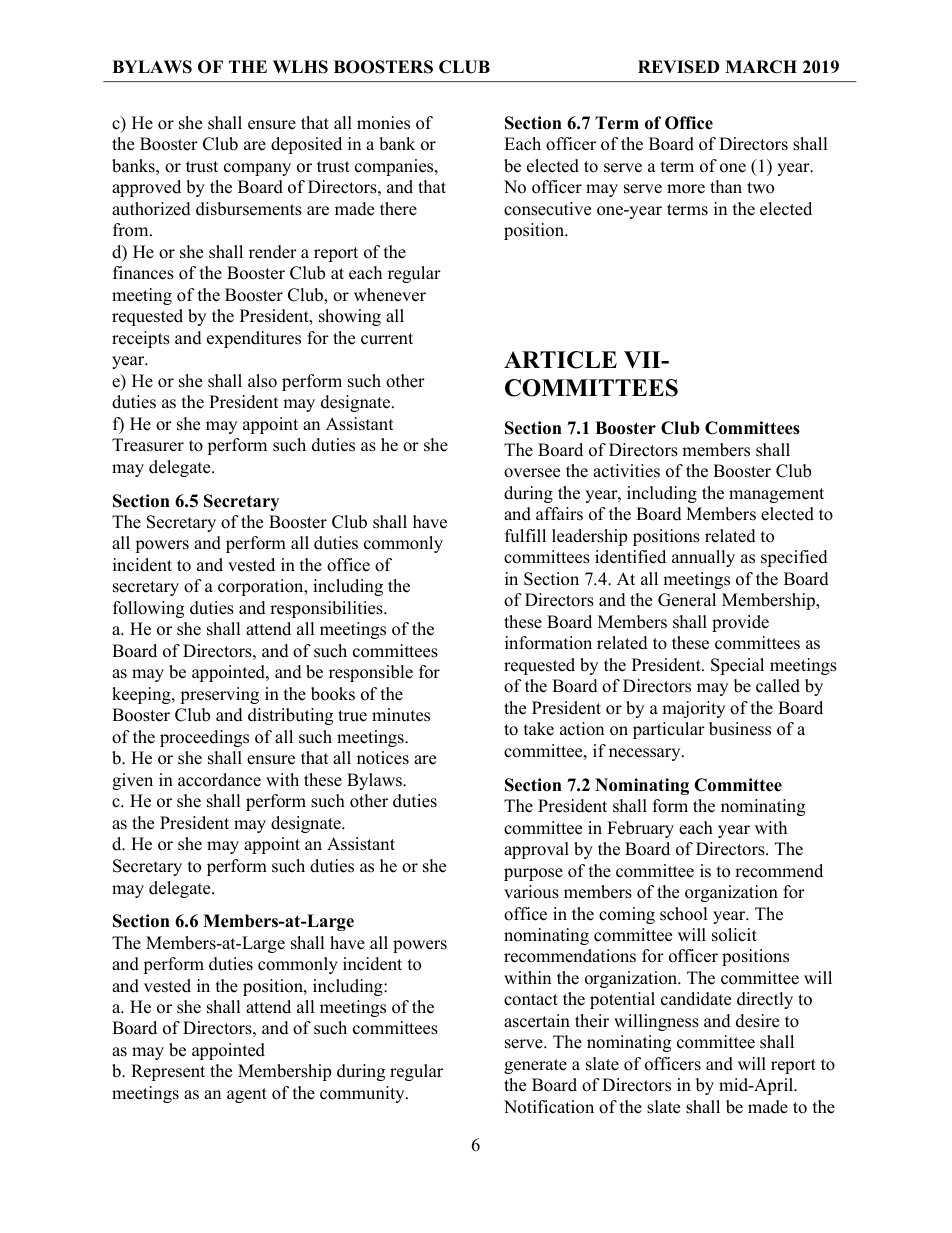 This document has width=952, height=1233. I want to click on following, so click(148, 609).
